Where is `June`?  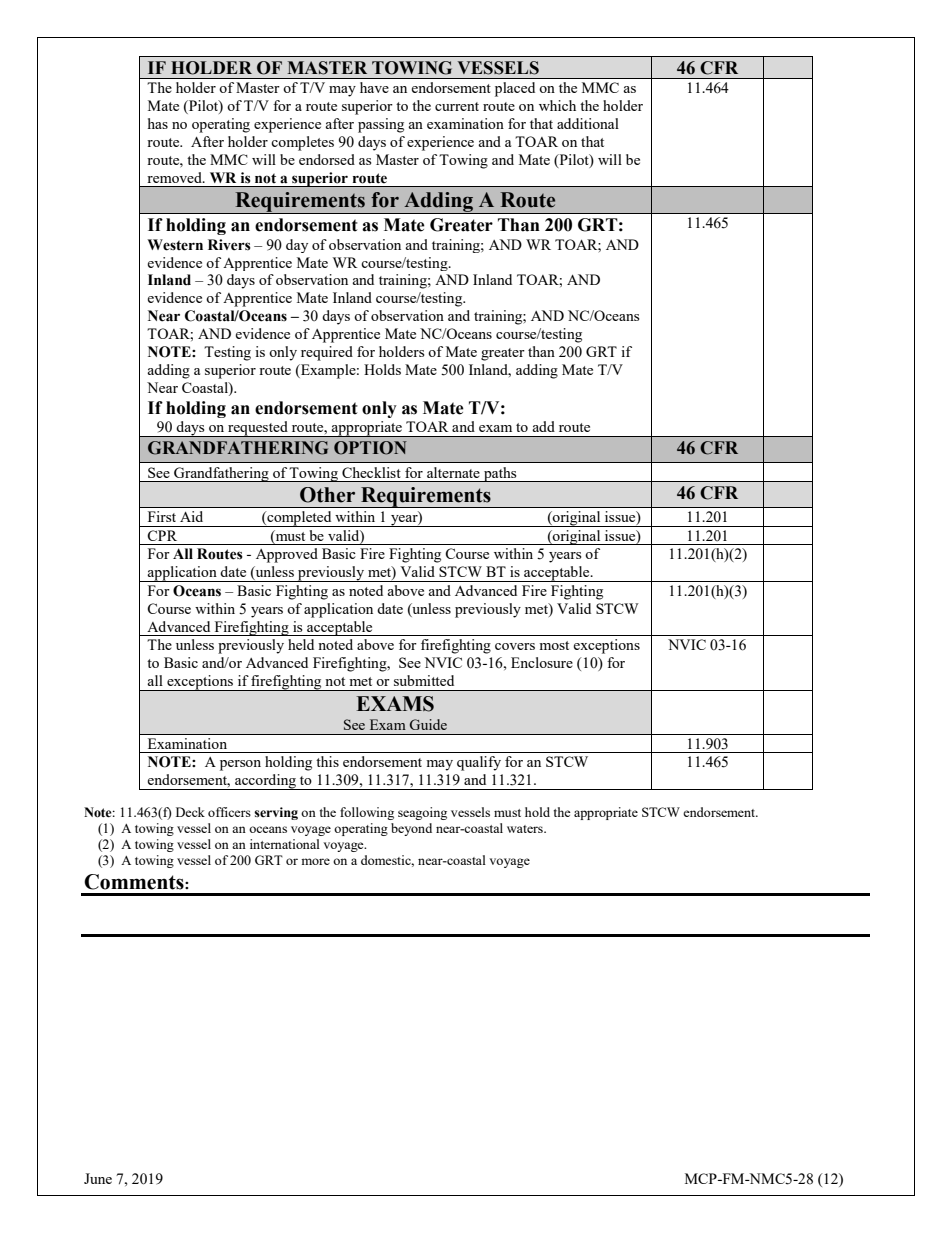
June is located at coordinates (98, 1178).
